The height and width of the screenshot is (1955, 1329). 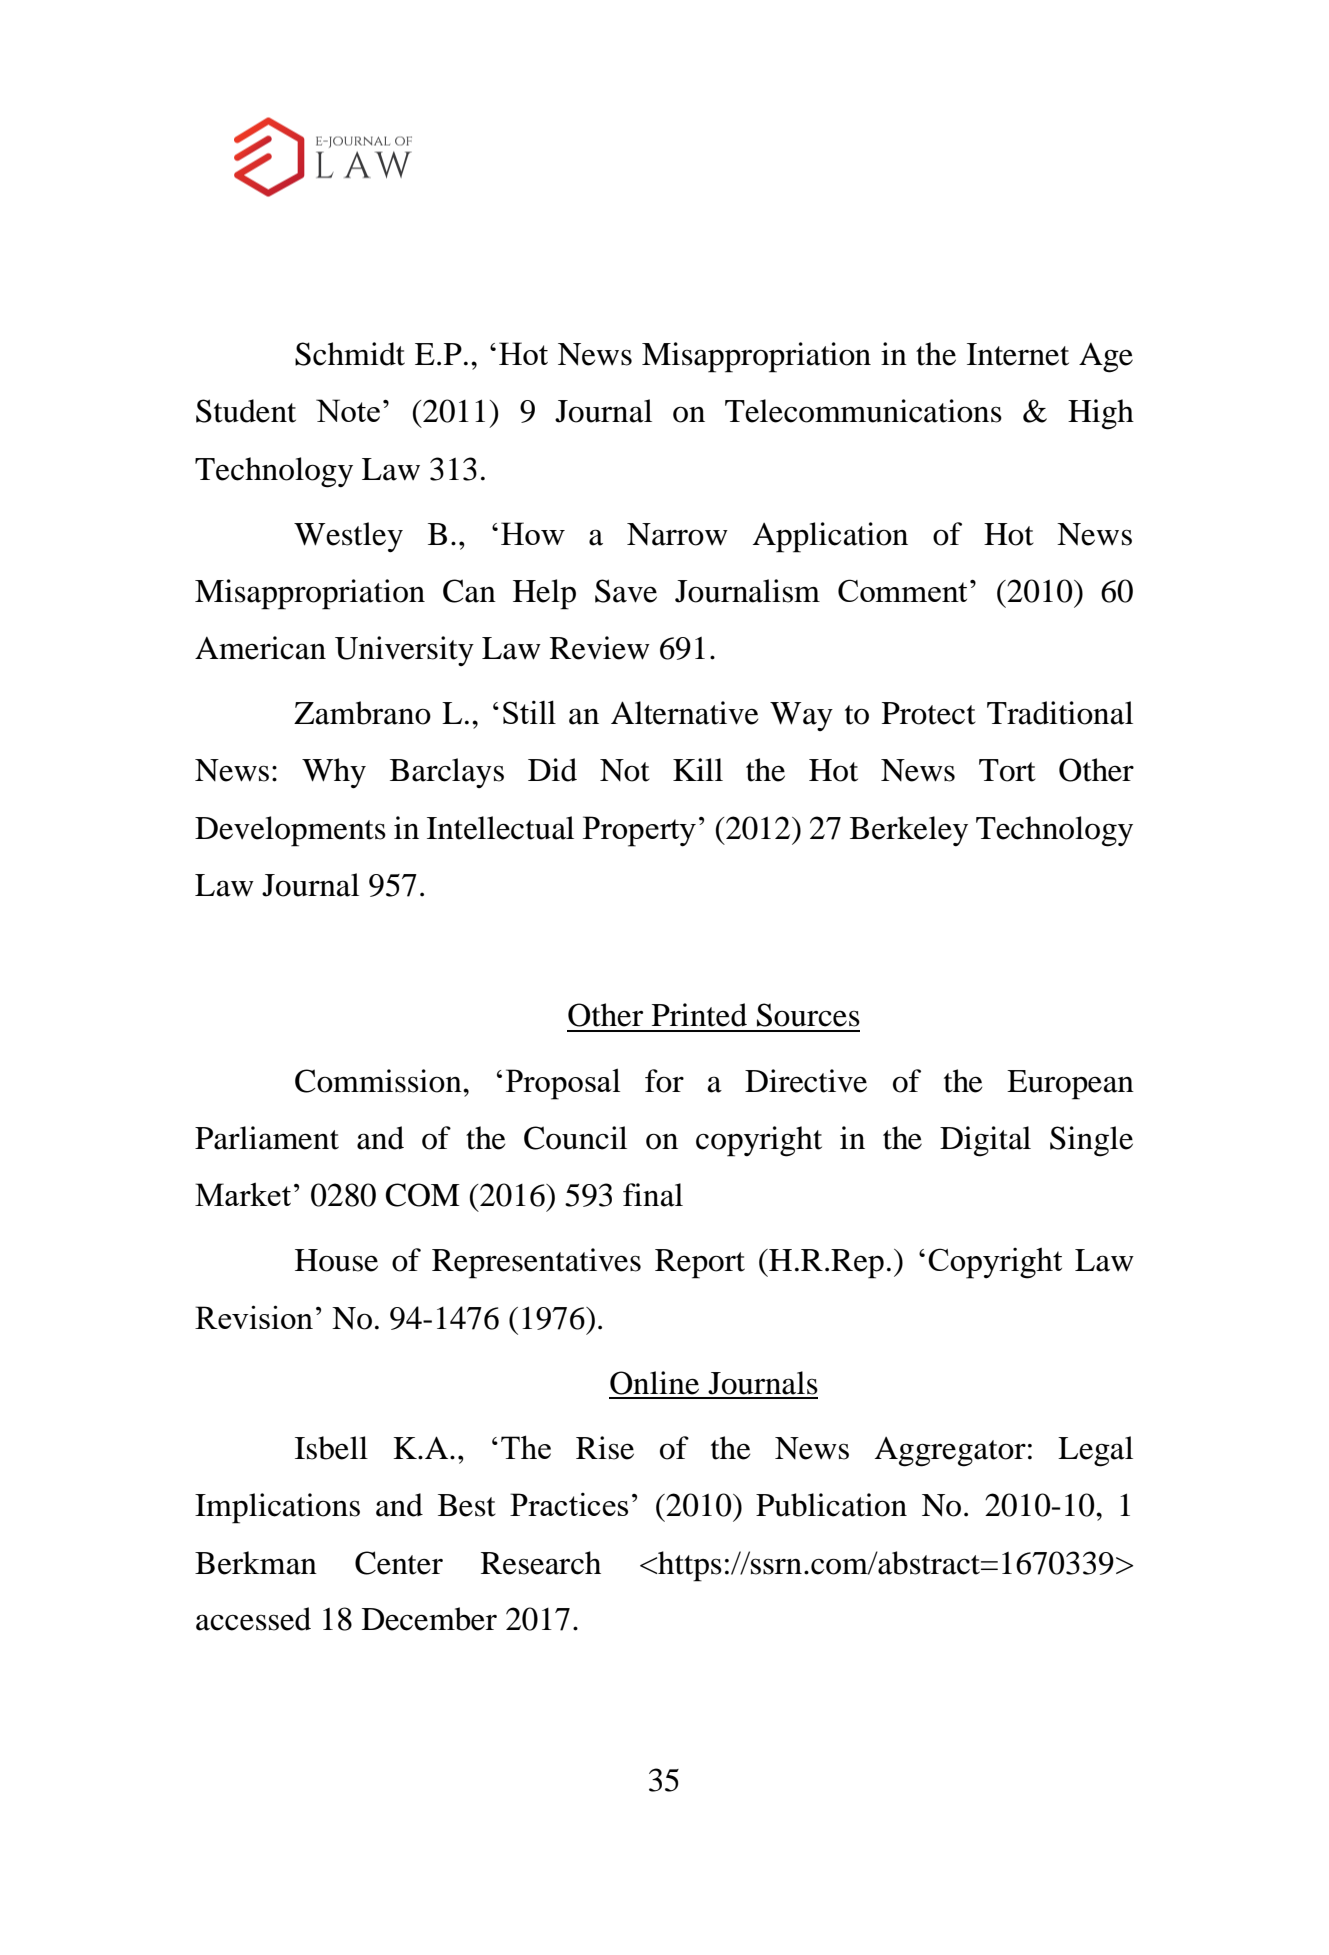 What do you see at coordinates (950, 1452) in the screenshot?
I see `Aggregator` at bounding box center [950, 1452].
